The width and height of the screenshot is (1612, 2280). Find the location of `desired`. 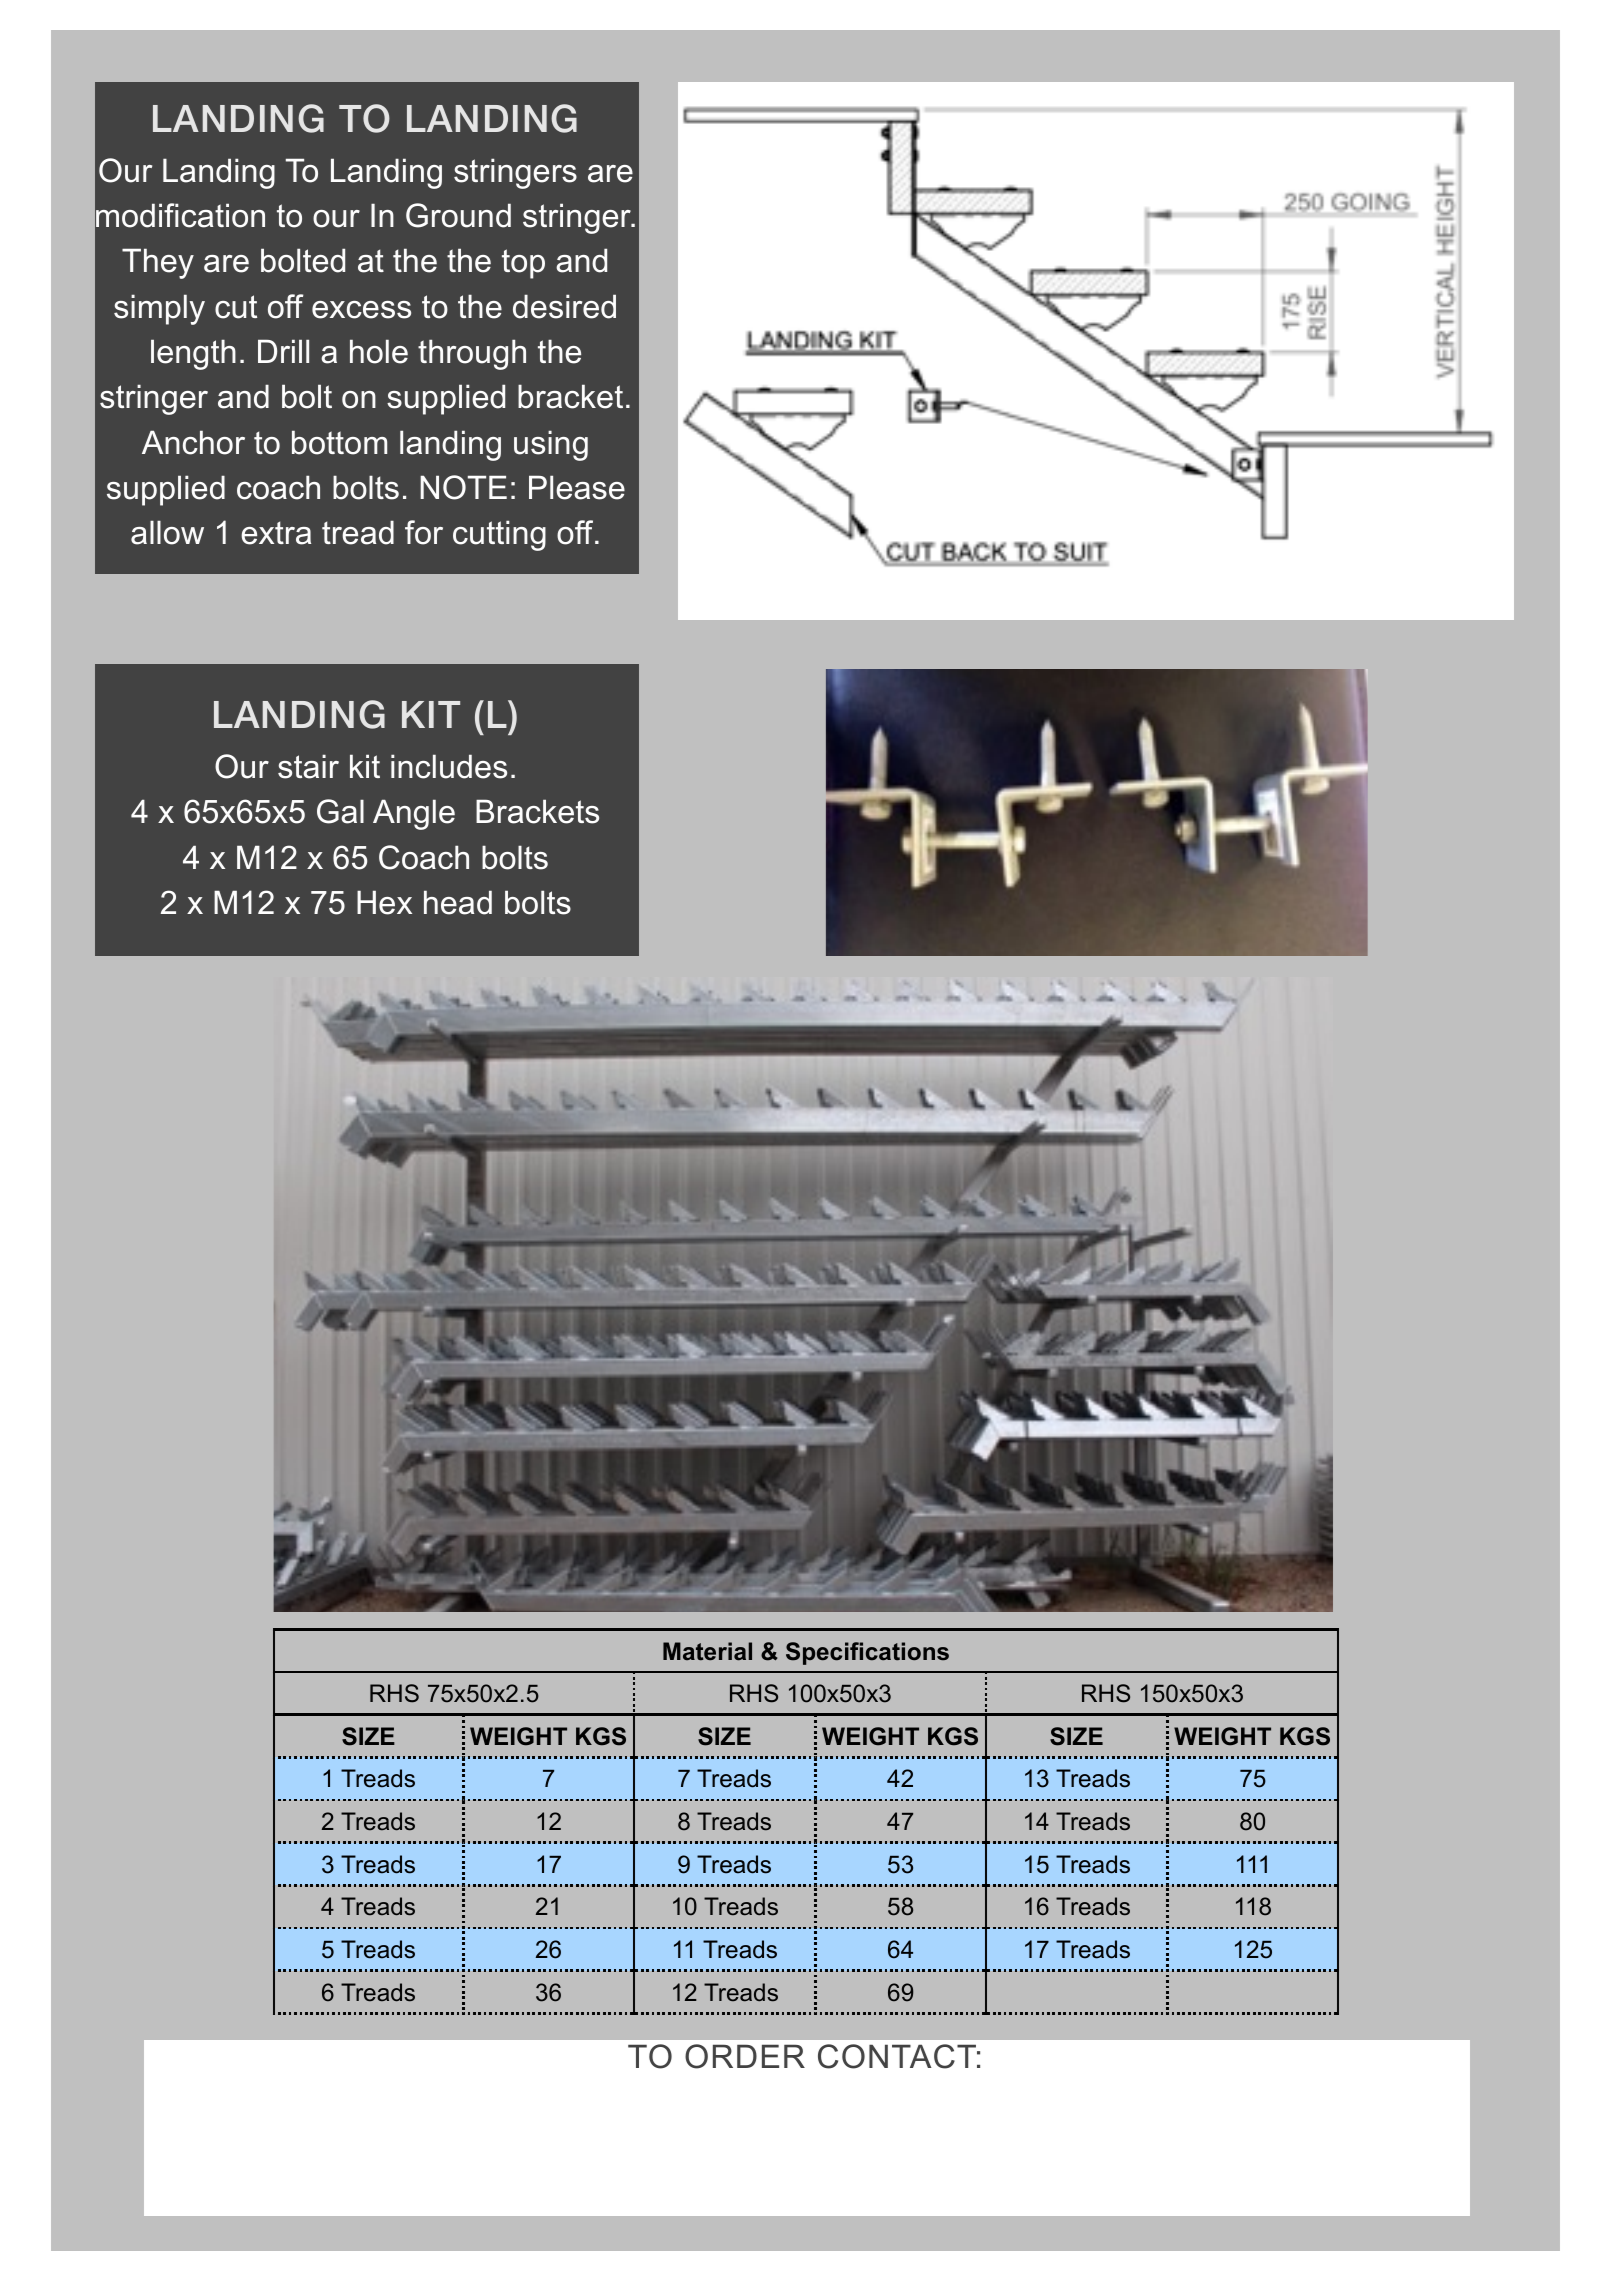

desired is located at coordinates (564, 306).
